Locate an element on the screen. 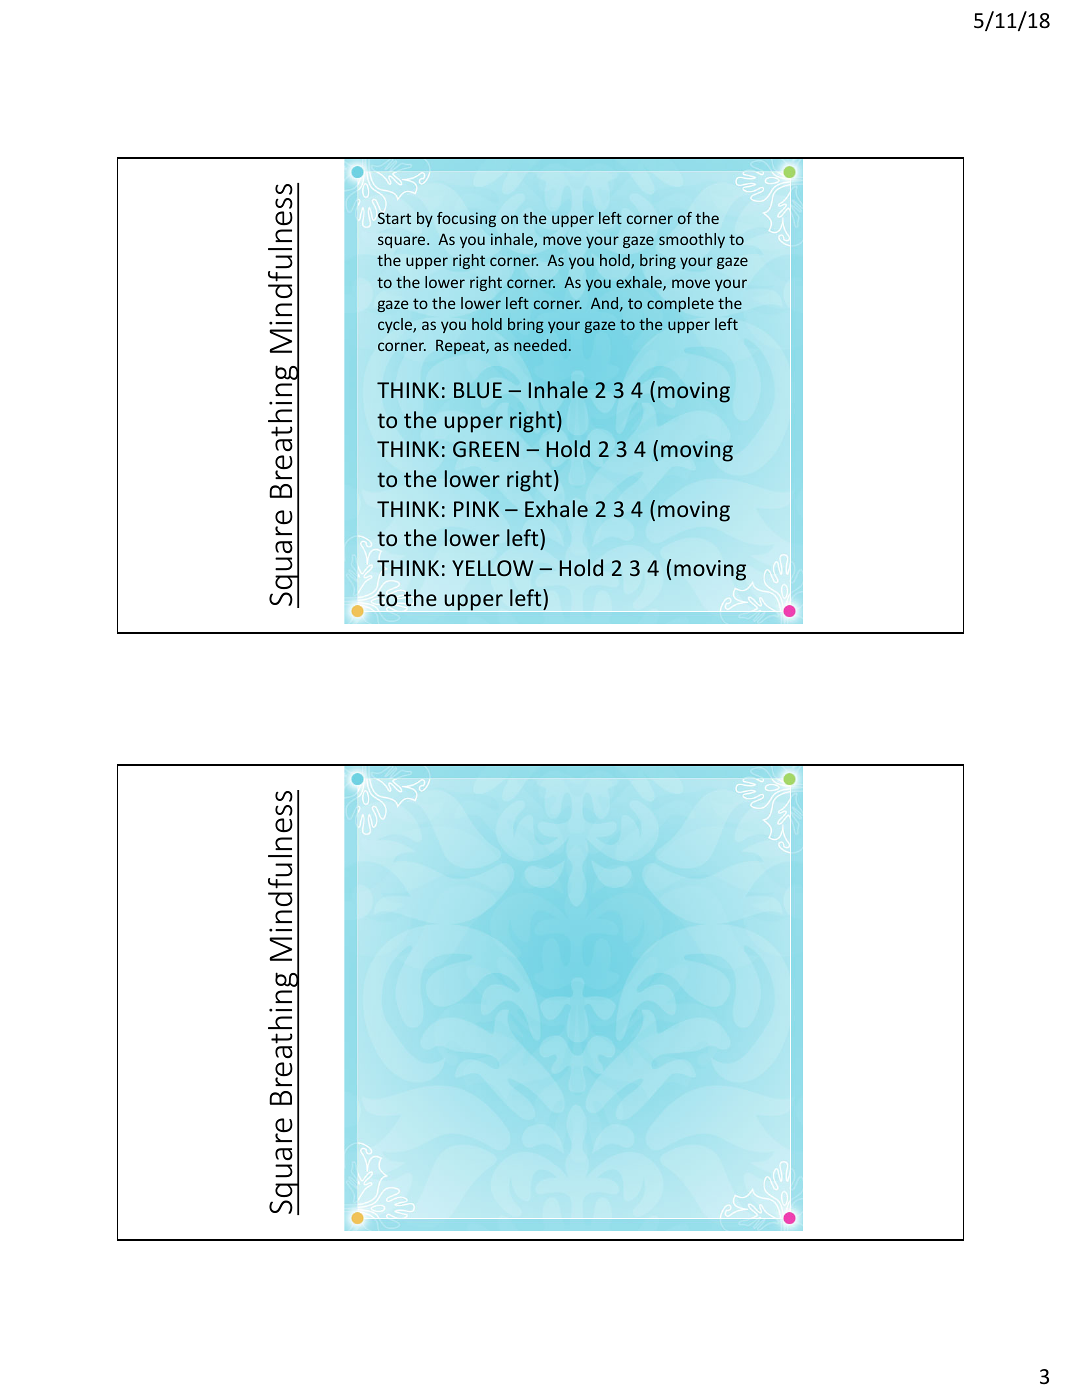  smoothly is located at coordinates (692, 240).
